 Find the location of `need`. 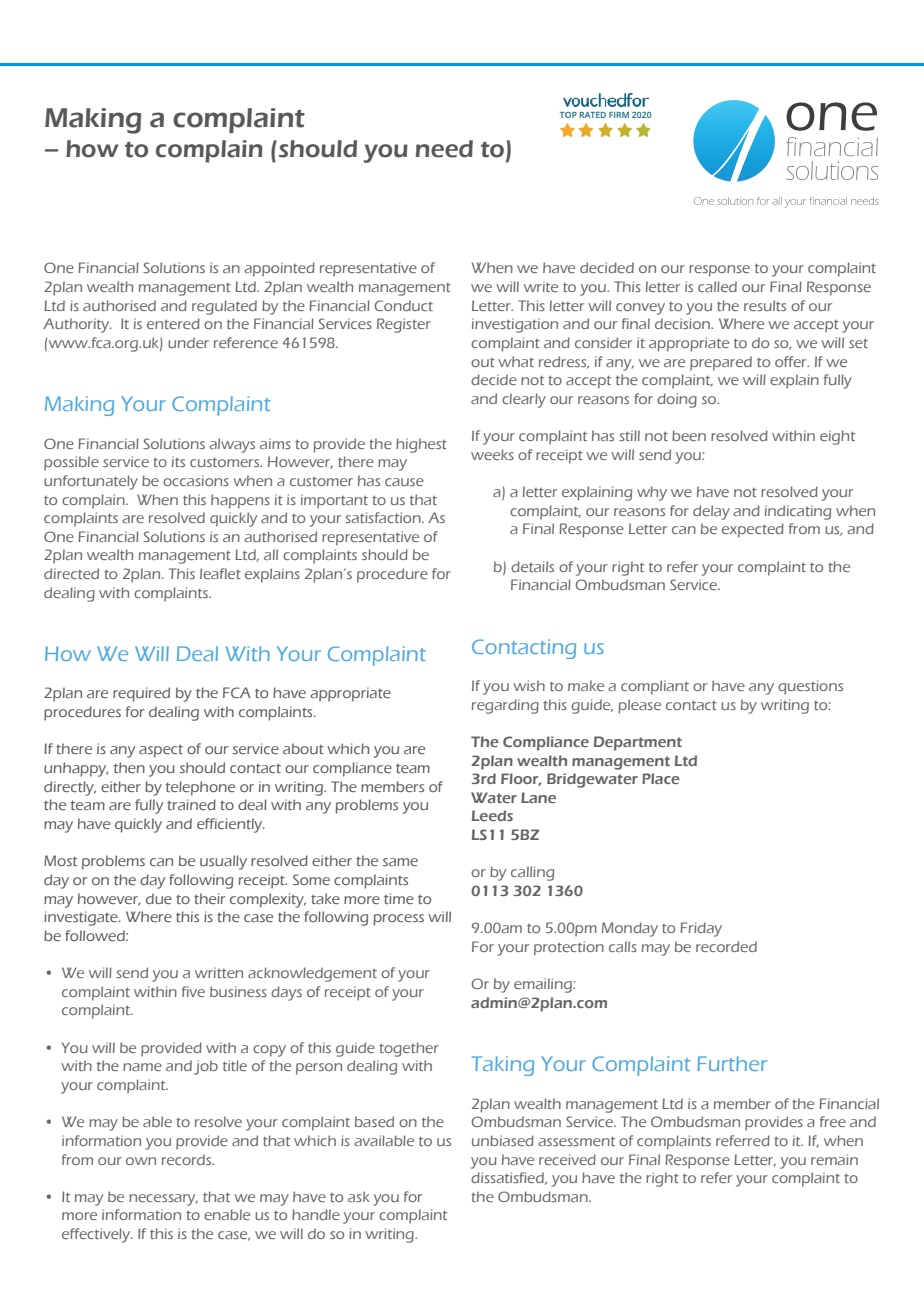

need is located at coordinates (444, 149).
